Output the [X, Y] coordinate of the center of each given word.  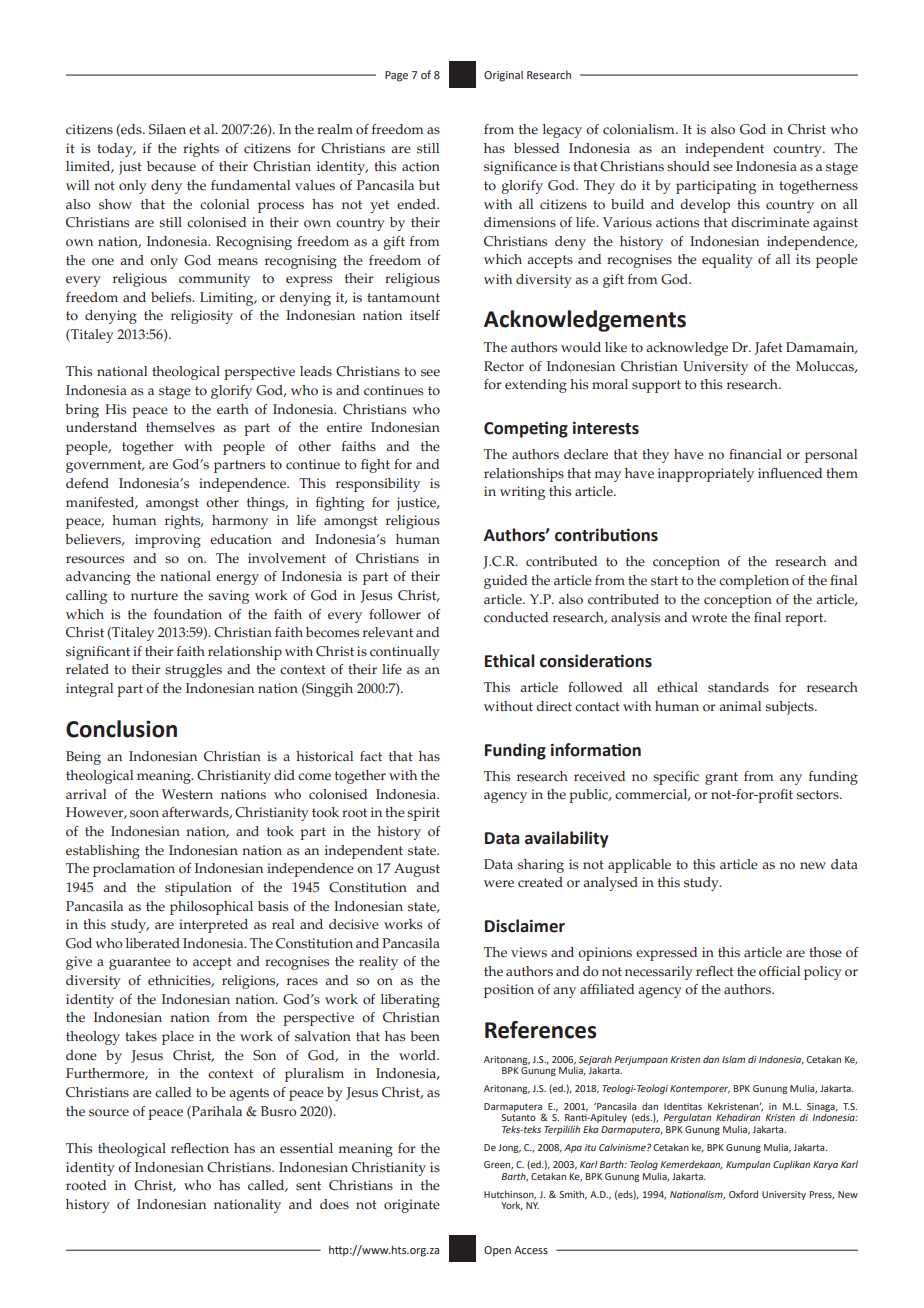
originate [412, 1206]
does [334, 1204]
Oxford [743, 1194]
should [688, 166]
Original [503, 76]
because [171, 166]
